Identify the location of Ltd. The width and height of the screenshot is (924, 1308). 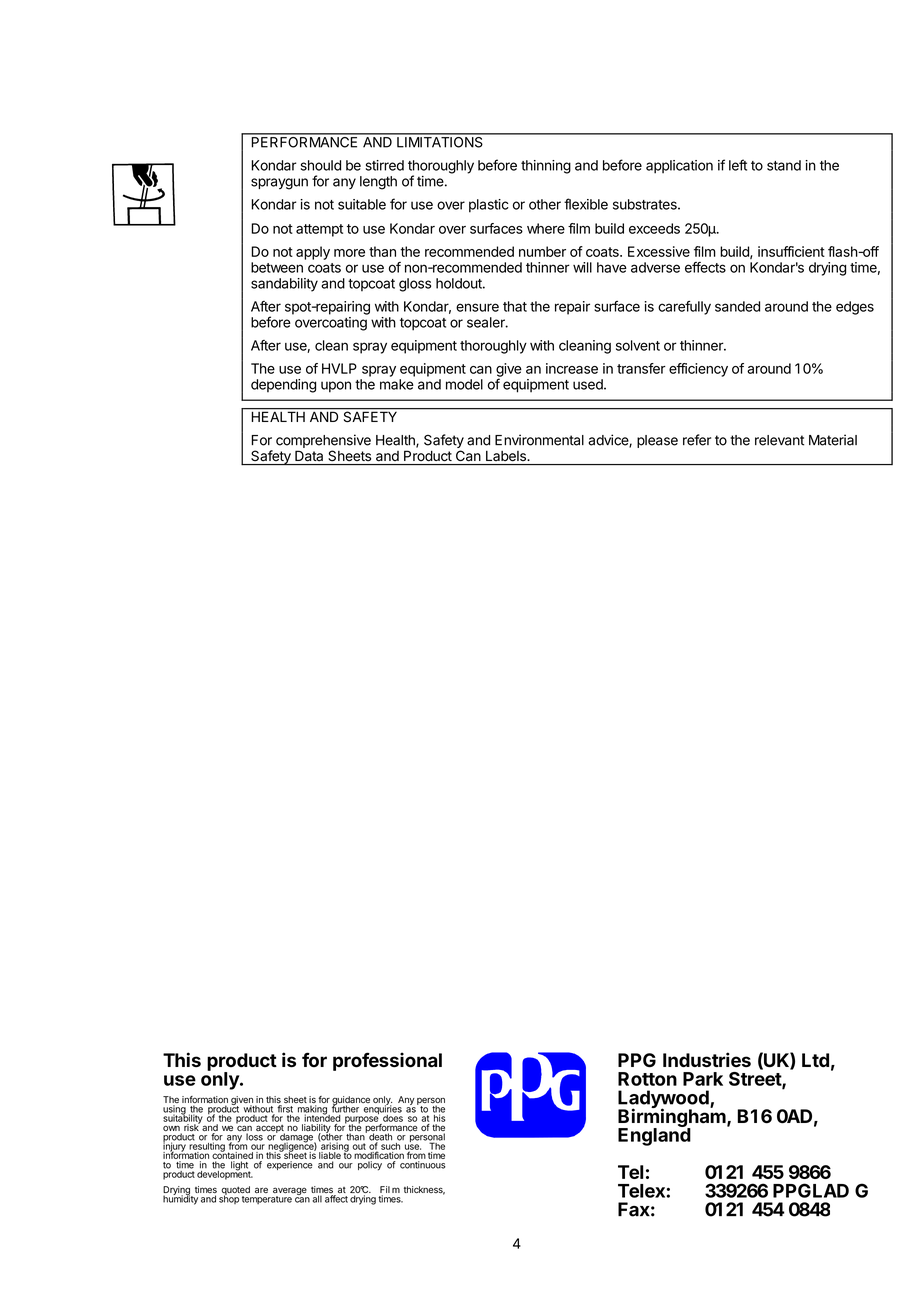
(815, 1060).
